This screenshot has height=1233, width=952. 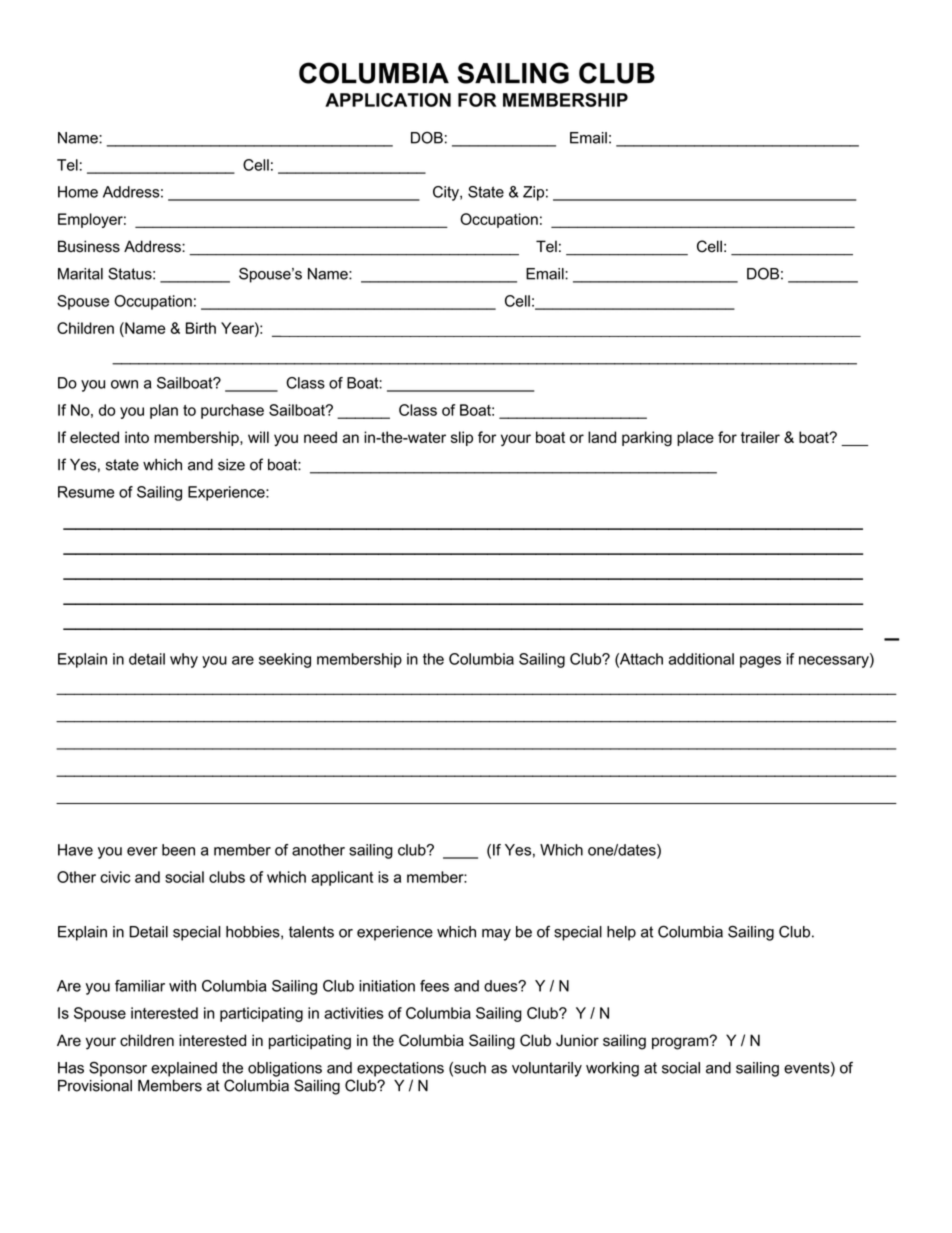 I want to click on Home, so click(x=78, y=192).
